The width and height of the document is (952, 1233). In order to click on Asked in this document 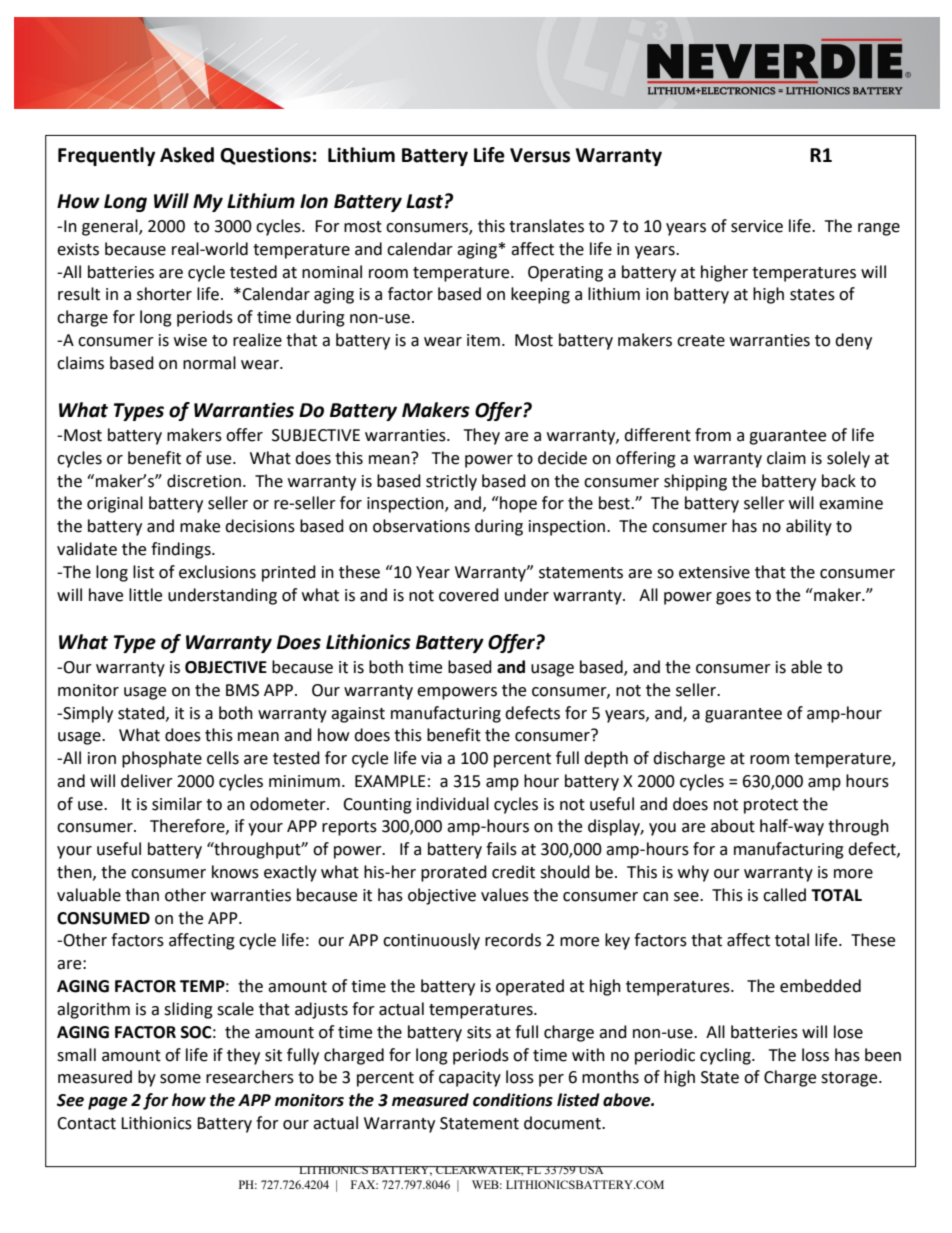, I will do `click(187, 155)`.
